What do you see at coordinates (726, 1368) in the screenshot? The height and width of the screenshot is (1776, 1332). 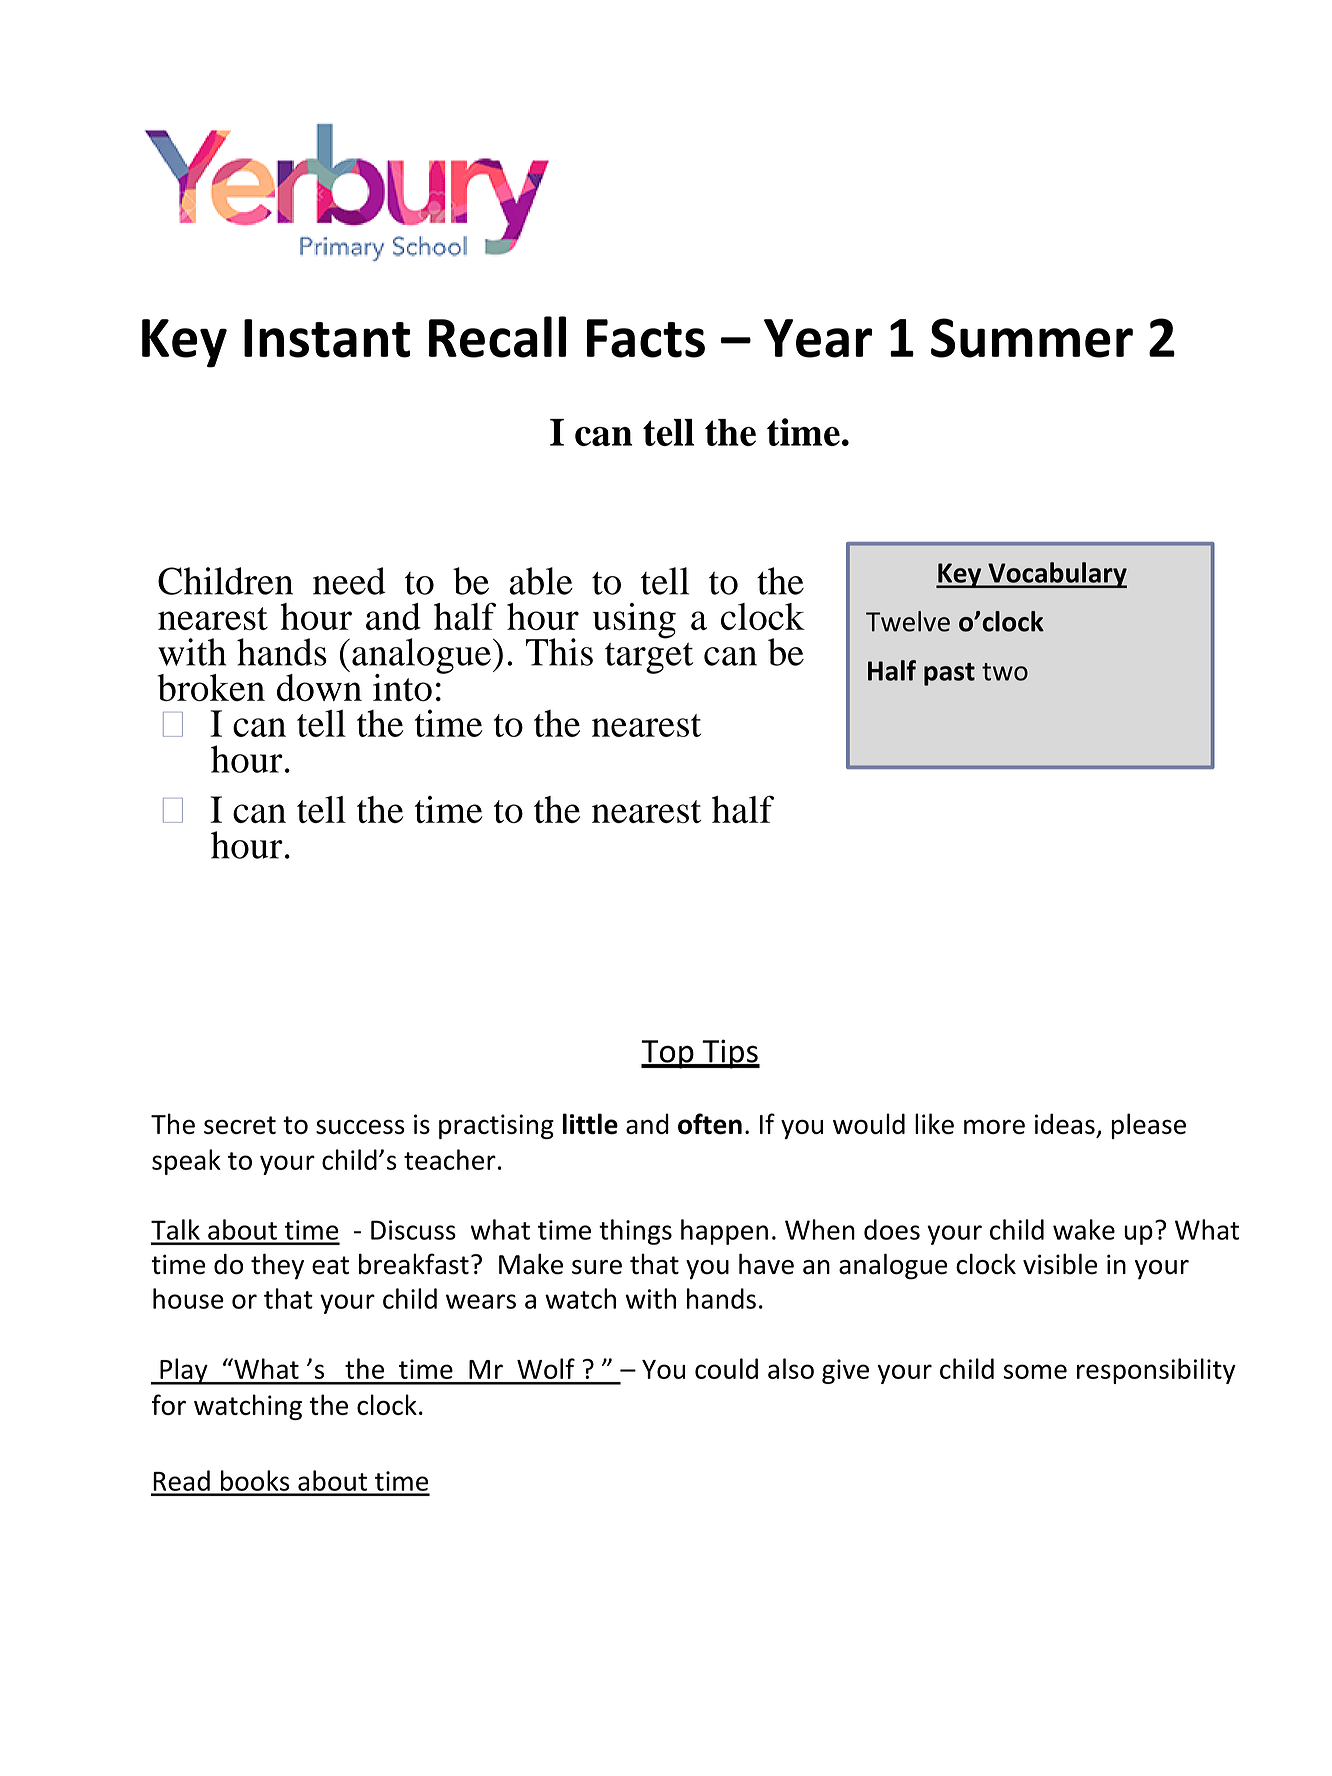 I see `could` at bounding box center [726, 1368].
